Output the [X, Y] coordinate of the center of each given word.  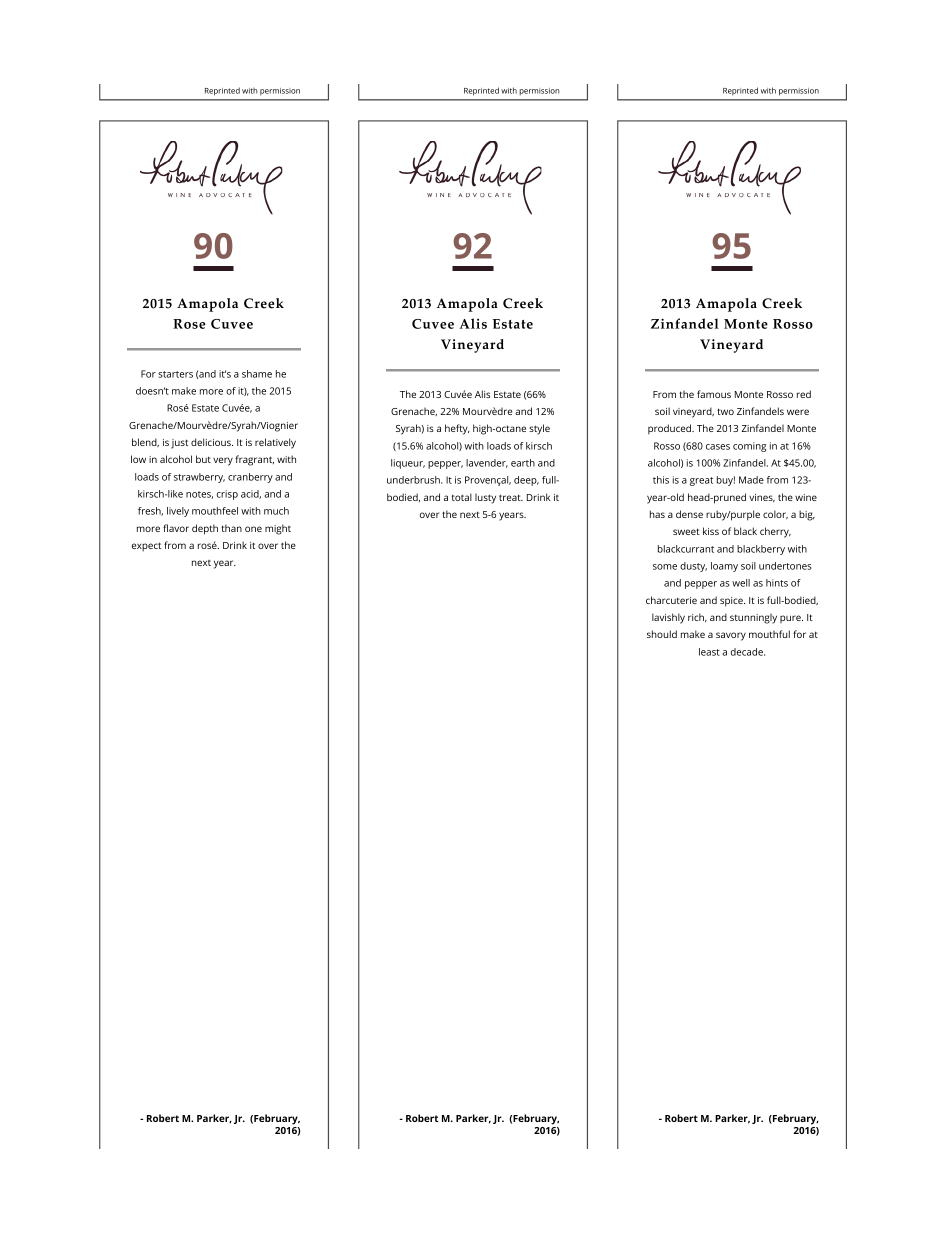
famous [714, 394]
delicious [212, 442]
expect [146, 546]
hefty [457, 429]
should [662, 634]
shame [257, 374]
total [462, 497]
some [665, 567]
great [701, 481]
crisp [227, 495]
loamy [724, 567]
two [725, 411]
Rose [189, 324]
